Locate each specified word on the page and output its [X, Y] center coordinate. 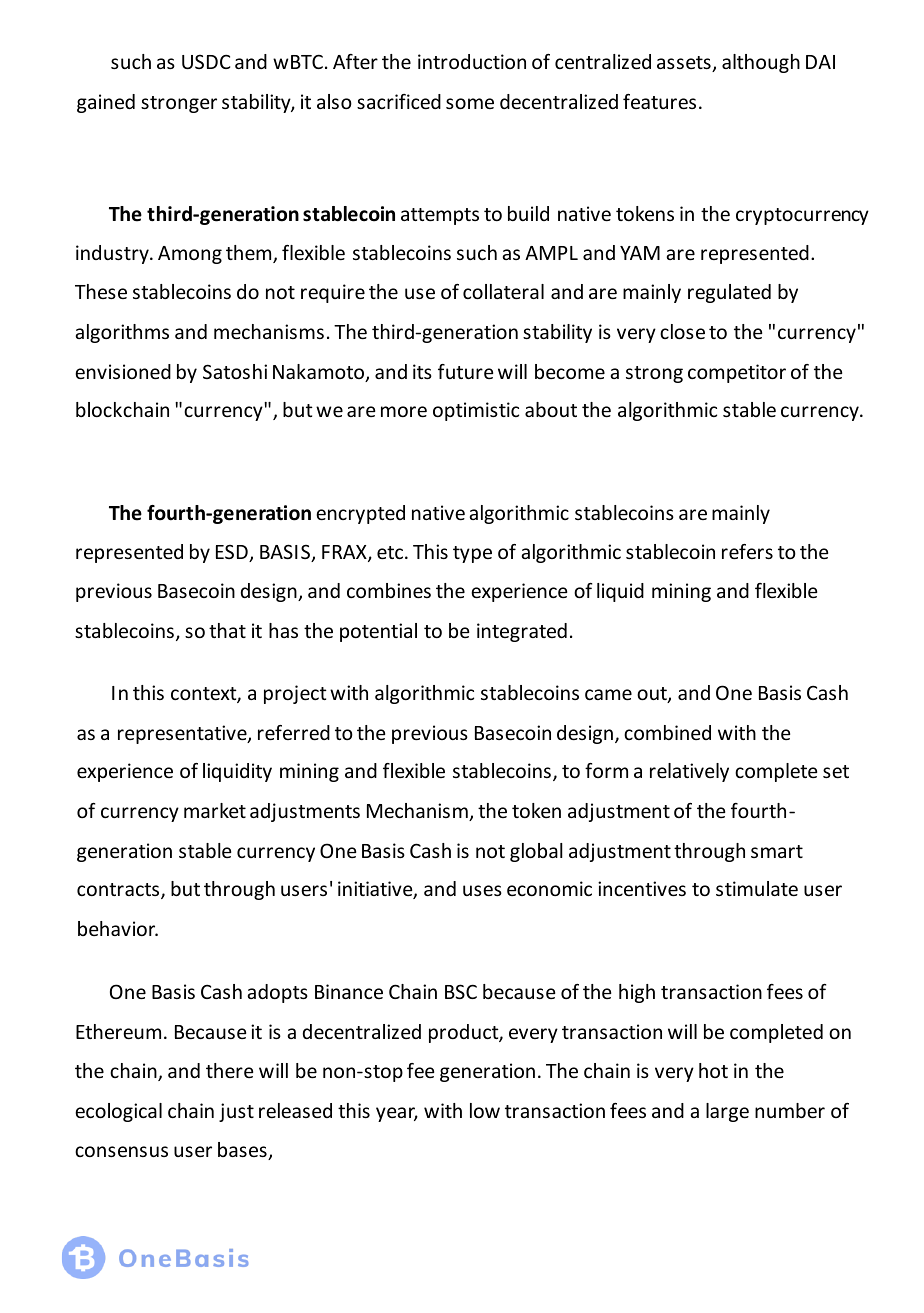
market [215, 810]
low [485, 1110]
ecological [118, 1112]
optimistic [476, 411]
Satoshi [235, 371]
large [727, 1112]
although [761, 63]
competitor [737, 373]
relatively [689, 772]
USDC [206, 61]
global [536, 852]
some [470, 103]
